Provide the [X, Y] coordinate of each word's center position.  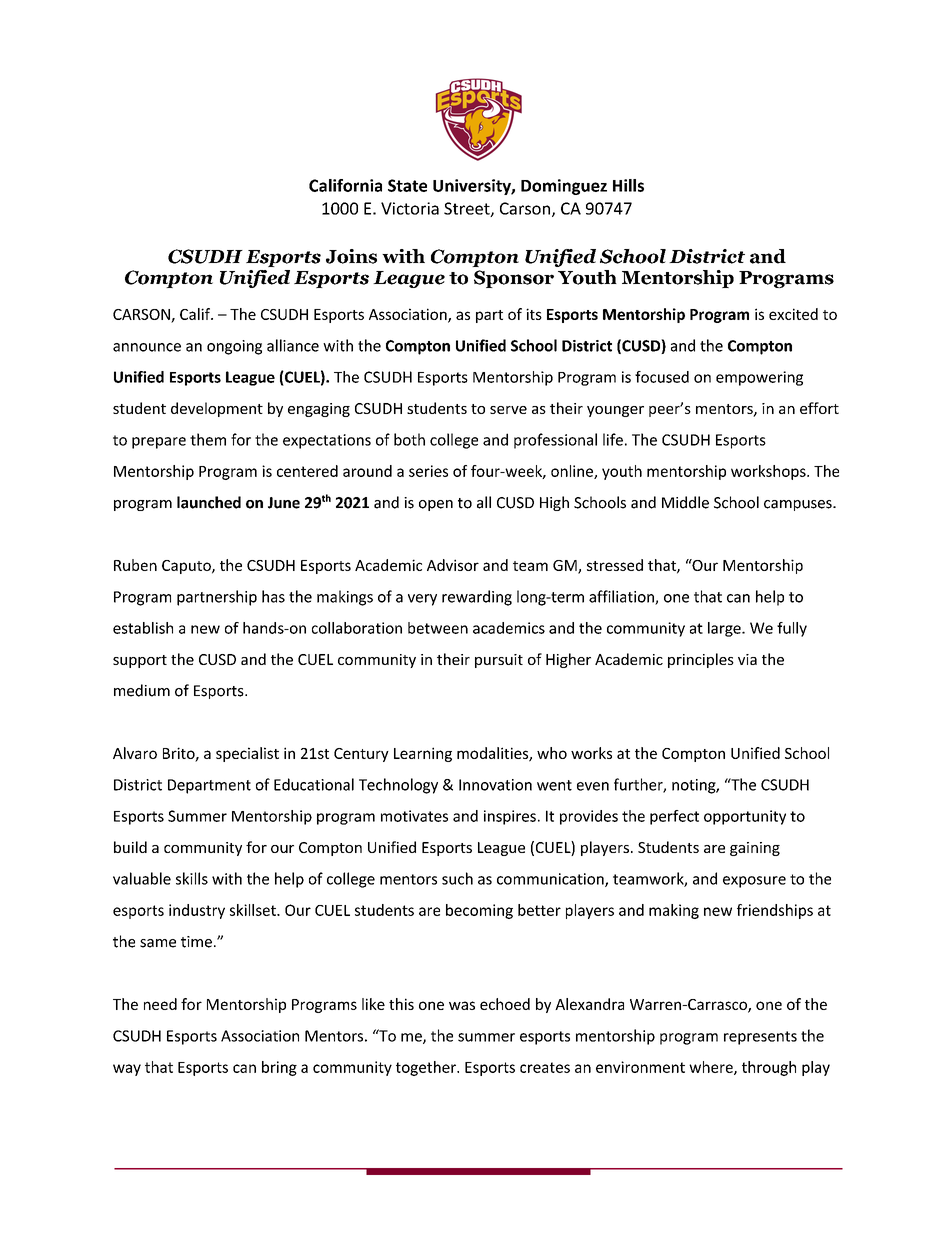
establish [143, 628]
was [462, 1005]
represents [760, 1038]
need [160, 1004]
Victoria [410, 208]
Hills [628, 185]
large [725, 629]
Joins [351, 256]
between [438, 628]
